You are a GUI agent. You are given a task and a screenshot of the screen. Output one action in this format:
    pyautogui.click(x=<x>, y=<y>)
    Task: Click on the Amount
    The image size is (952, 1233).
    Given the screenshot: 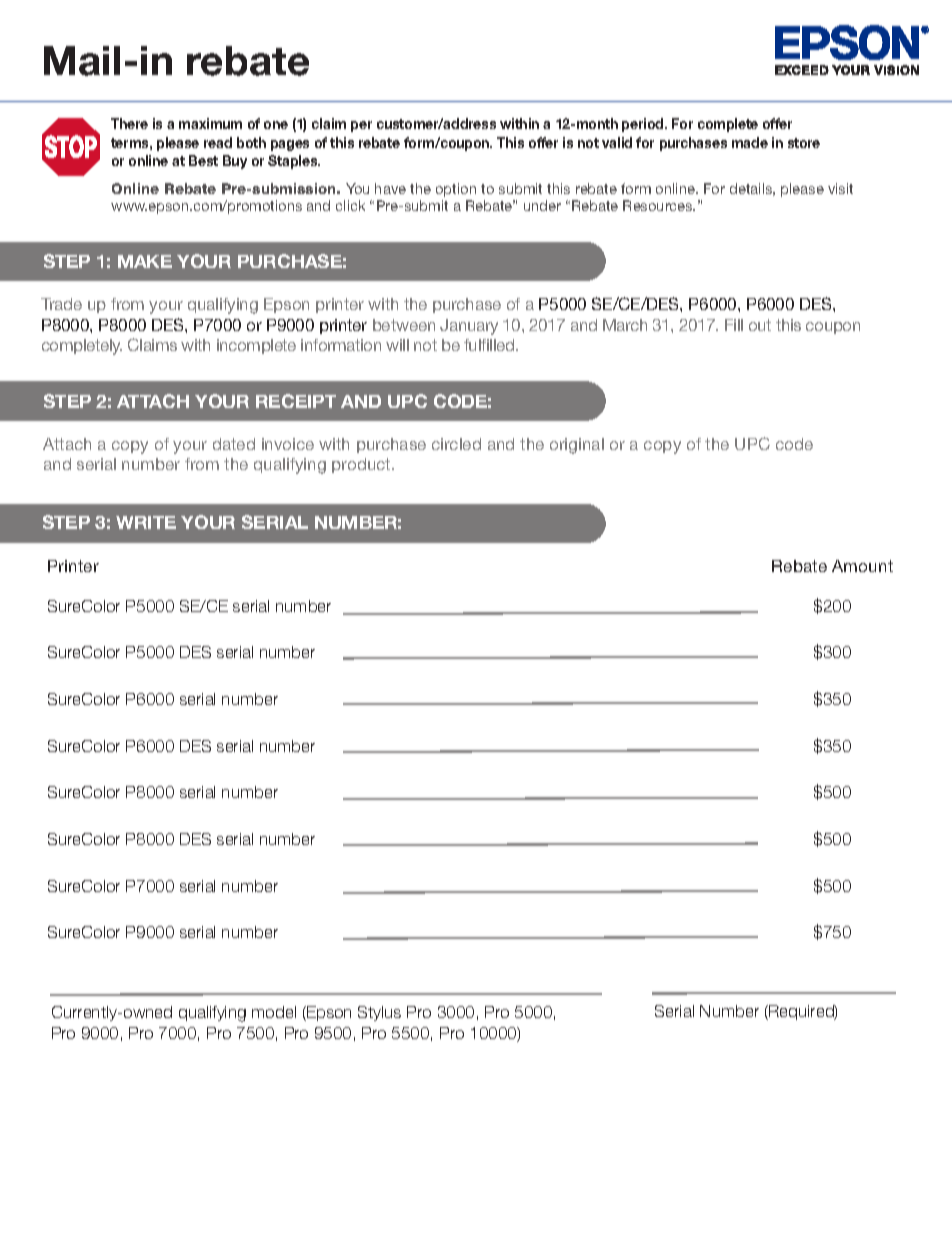 What is the action you would take?
    pyautogui.click(x=862, y=566)
